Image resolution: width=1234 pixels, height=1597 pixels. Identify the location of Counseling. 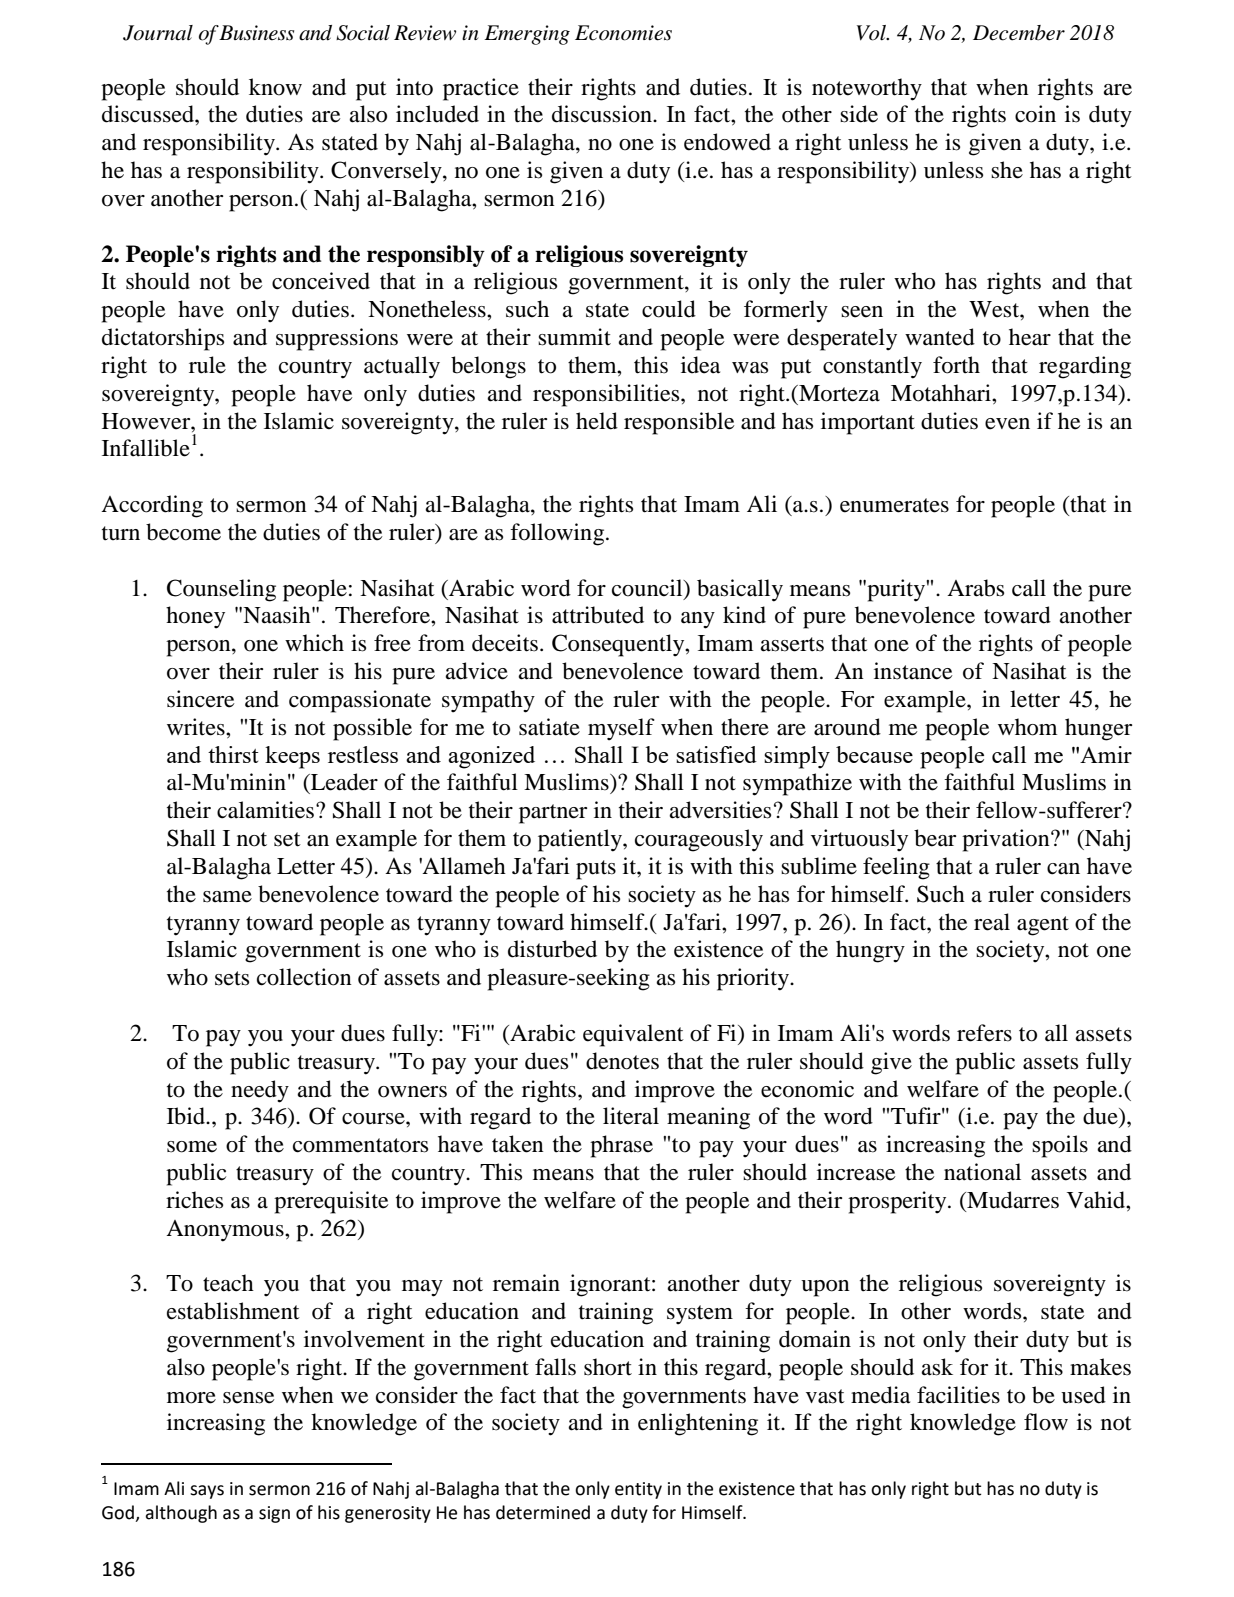
(221, 590).
